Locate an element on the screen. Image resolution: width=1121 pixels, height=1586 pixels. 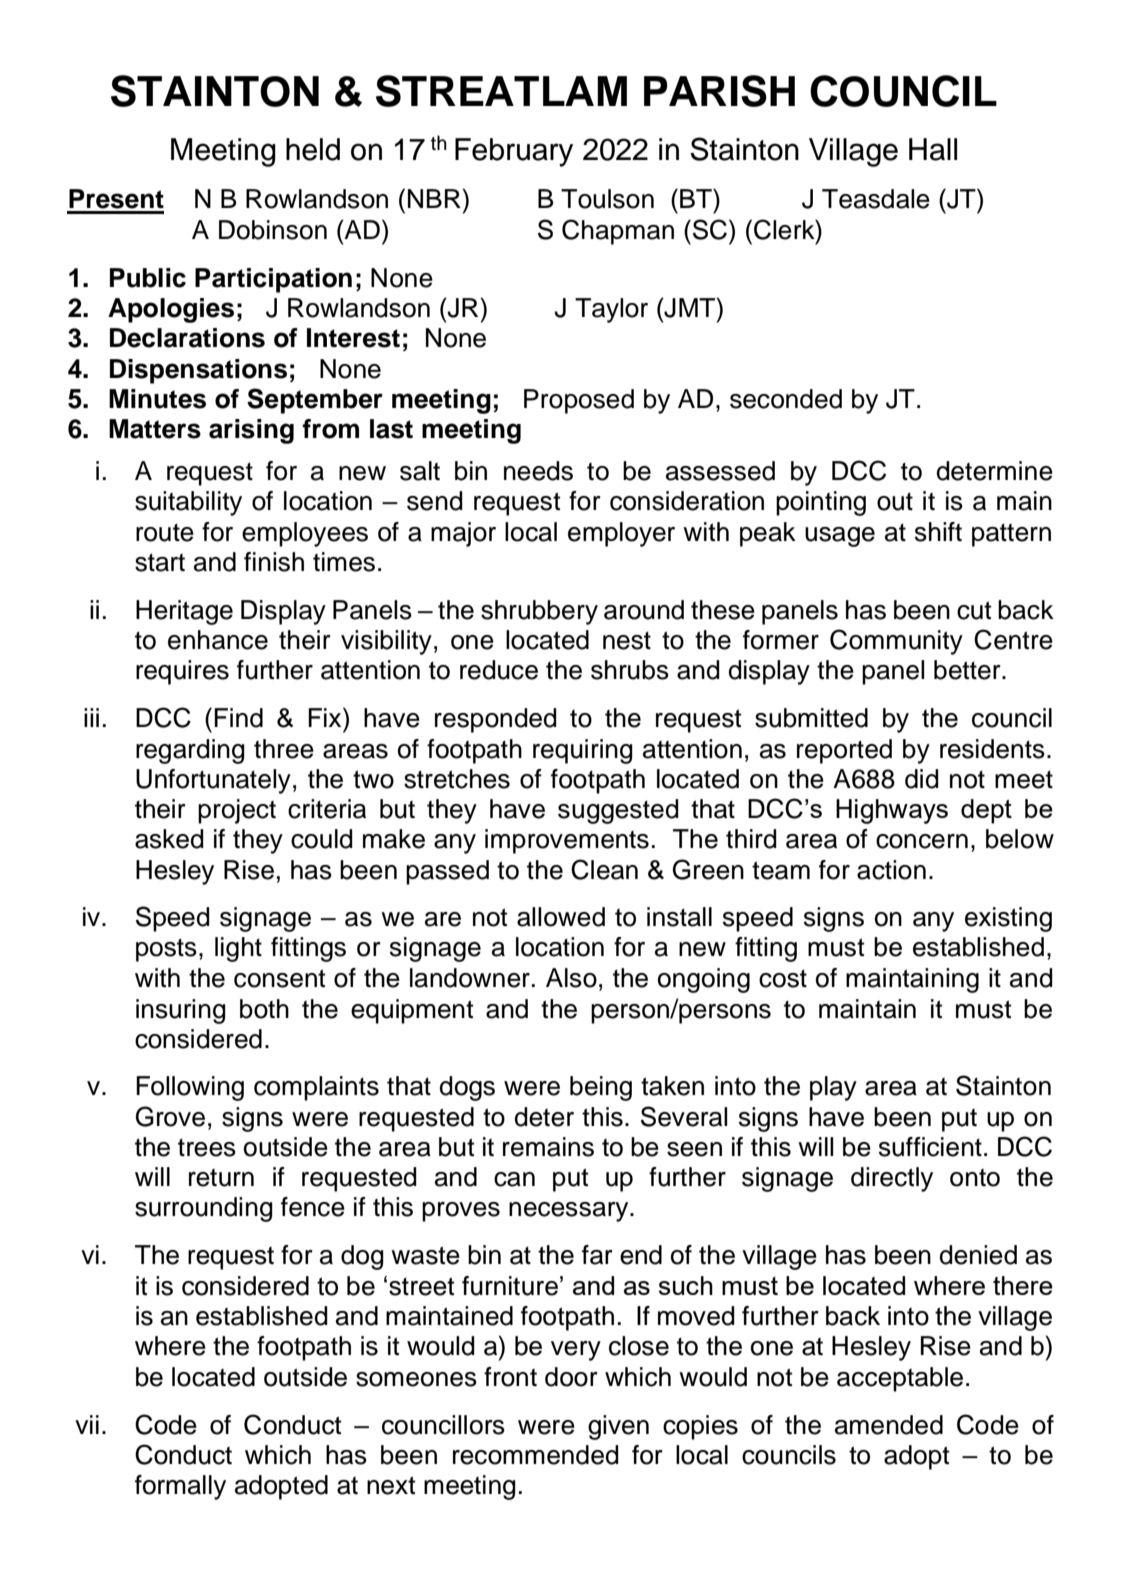
insuring is located at coordinates (181, 1011).
